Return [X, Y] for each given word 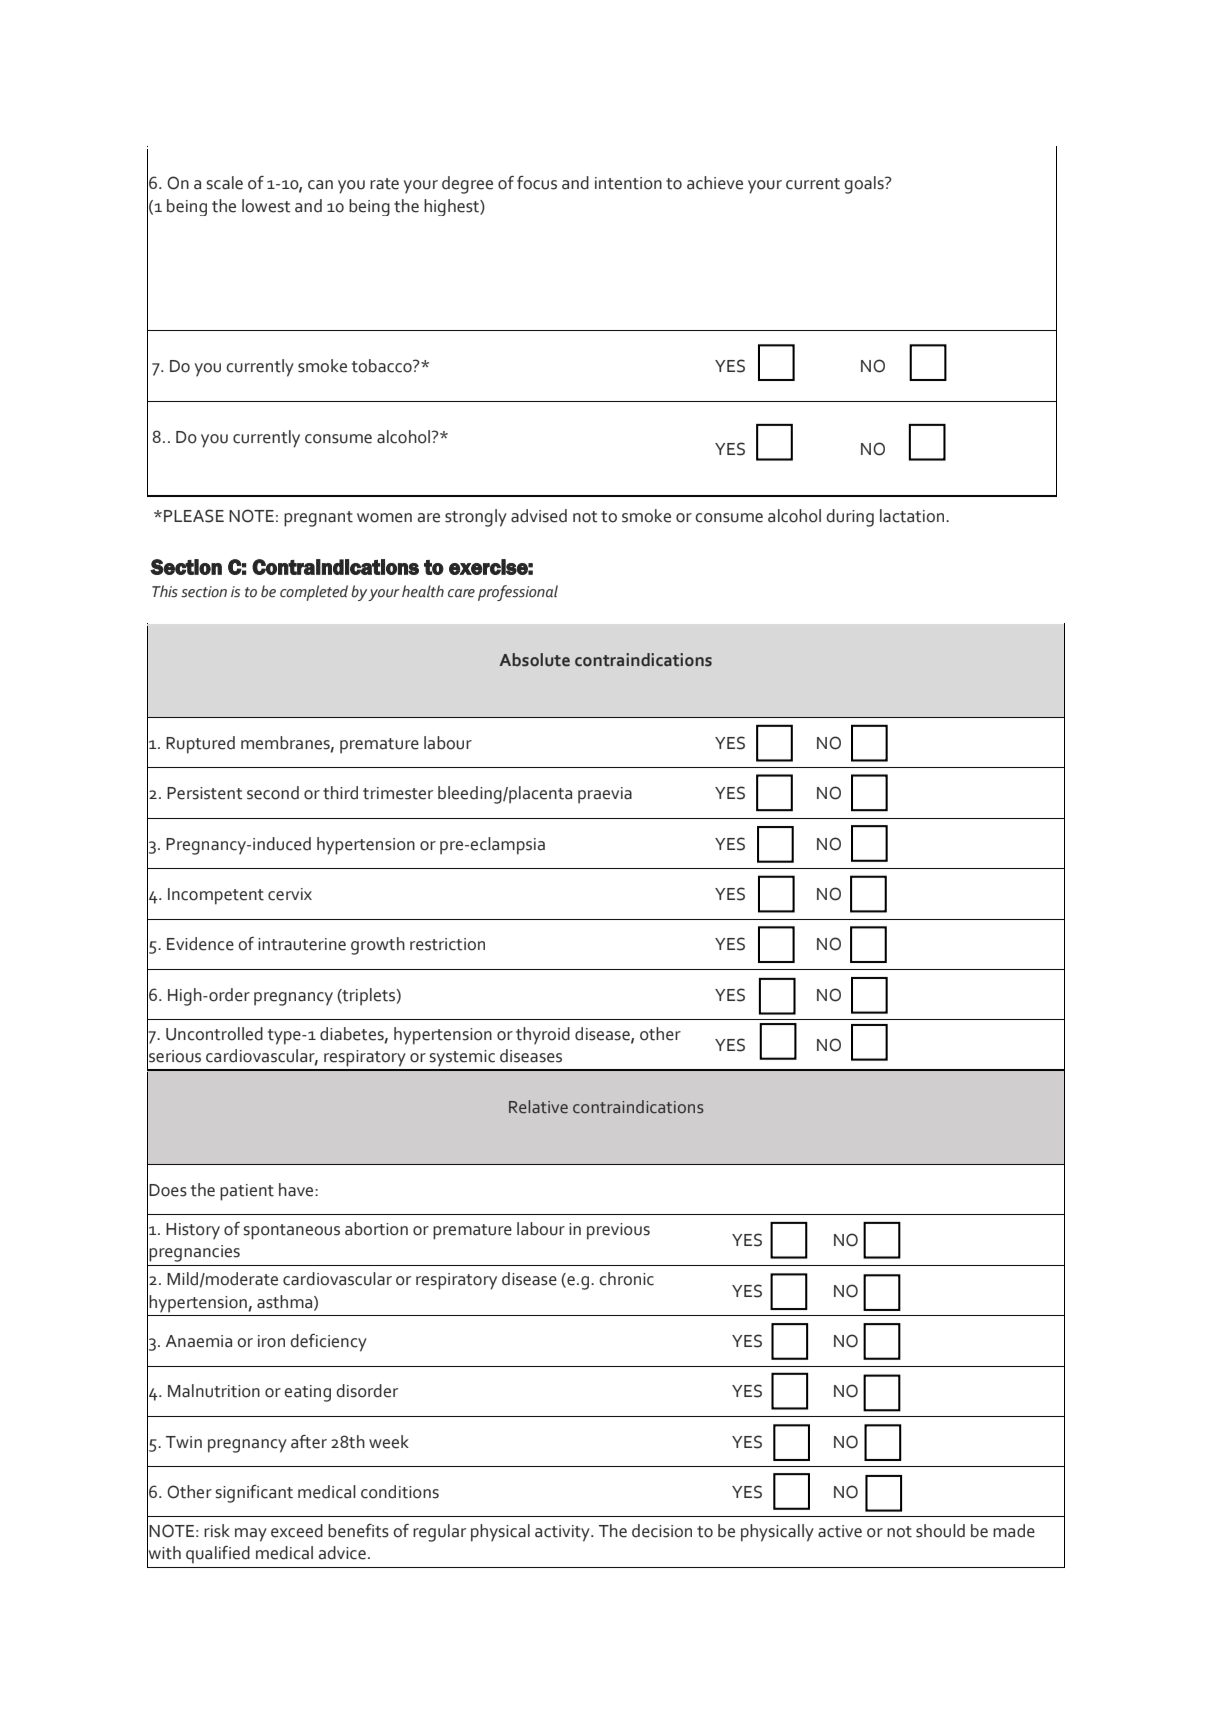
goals [865, 185]
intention [628, 183]
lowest [266, 206]
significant [254, 1494]
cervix [290, 894]
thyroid [543, 1036]
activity [563, 1533]
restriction [447, 944]
